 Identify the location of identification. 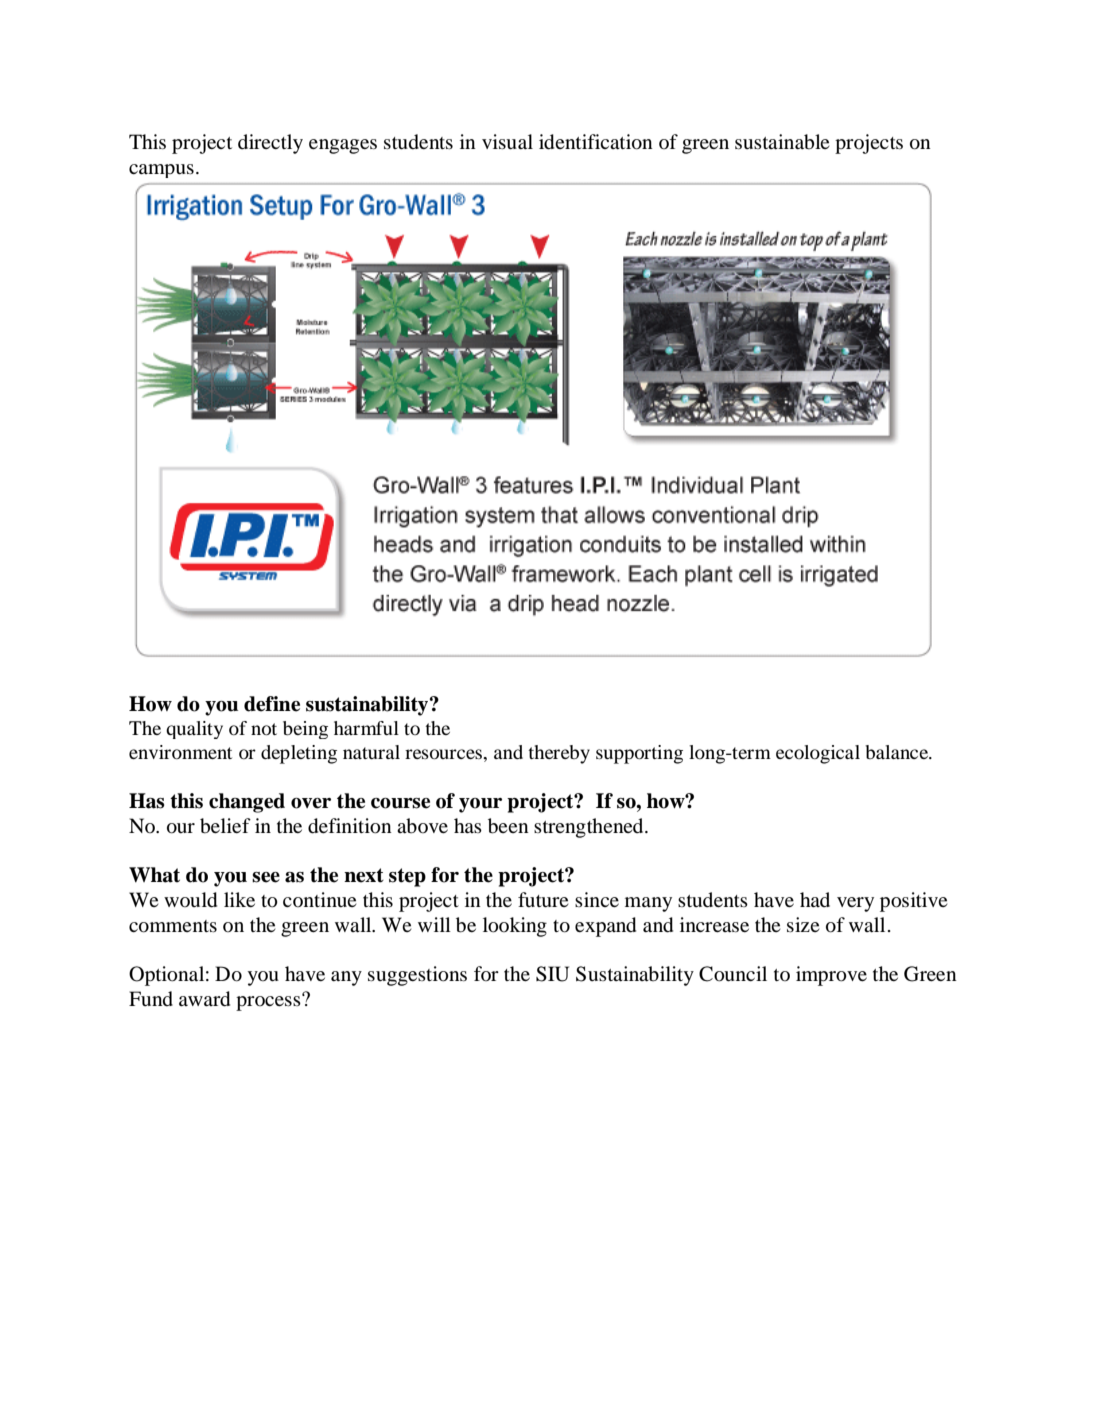
(596, 142).
